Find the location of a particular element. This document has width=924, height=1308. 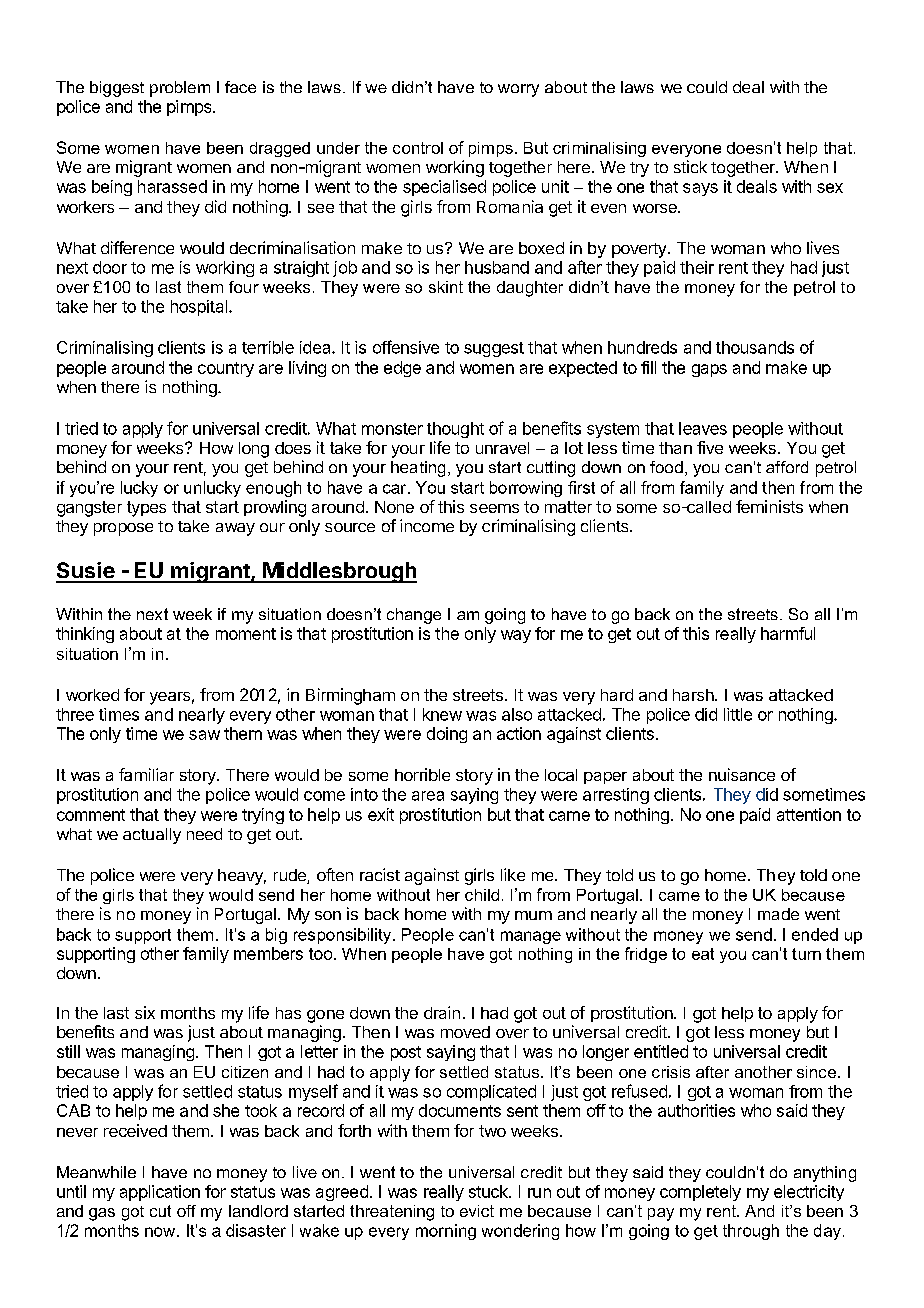

change is located at coordinates (414, 616).
